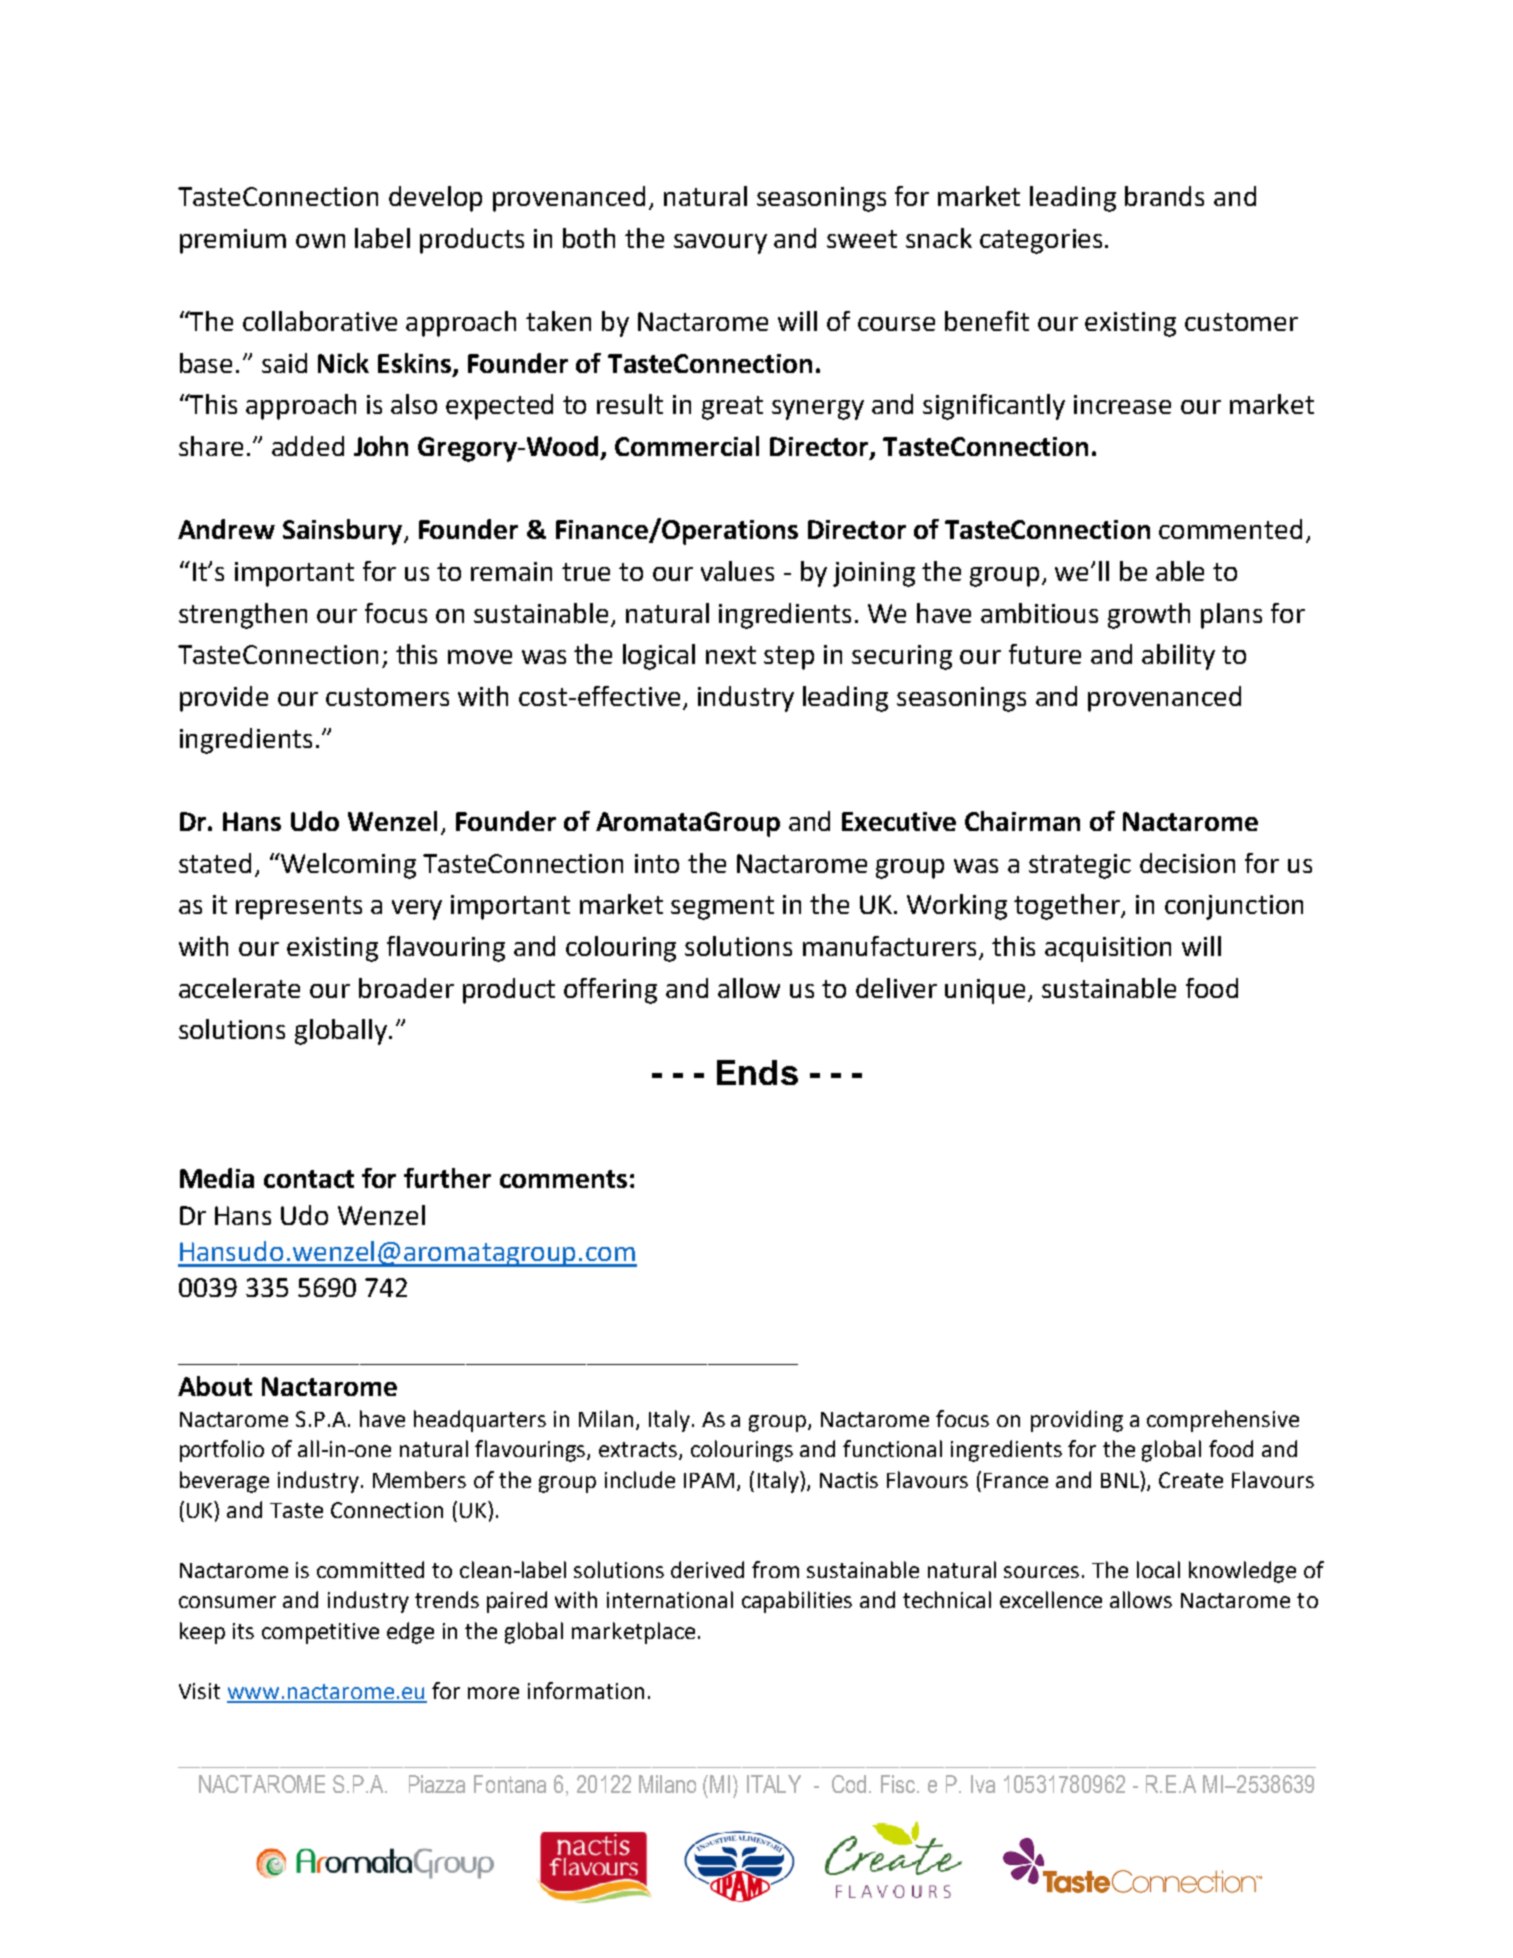 The height and width of the screenshot is (1958, 1513). What do you see at coordinates (1041, 241) in the screenshot?
I see `categories` at bounding box center [1041, 241].
